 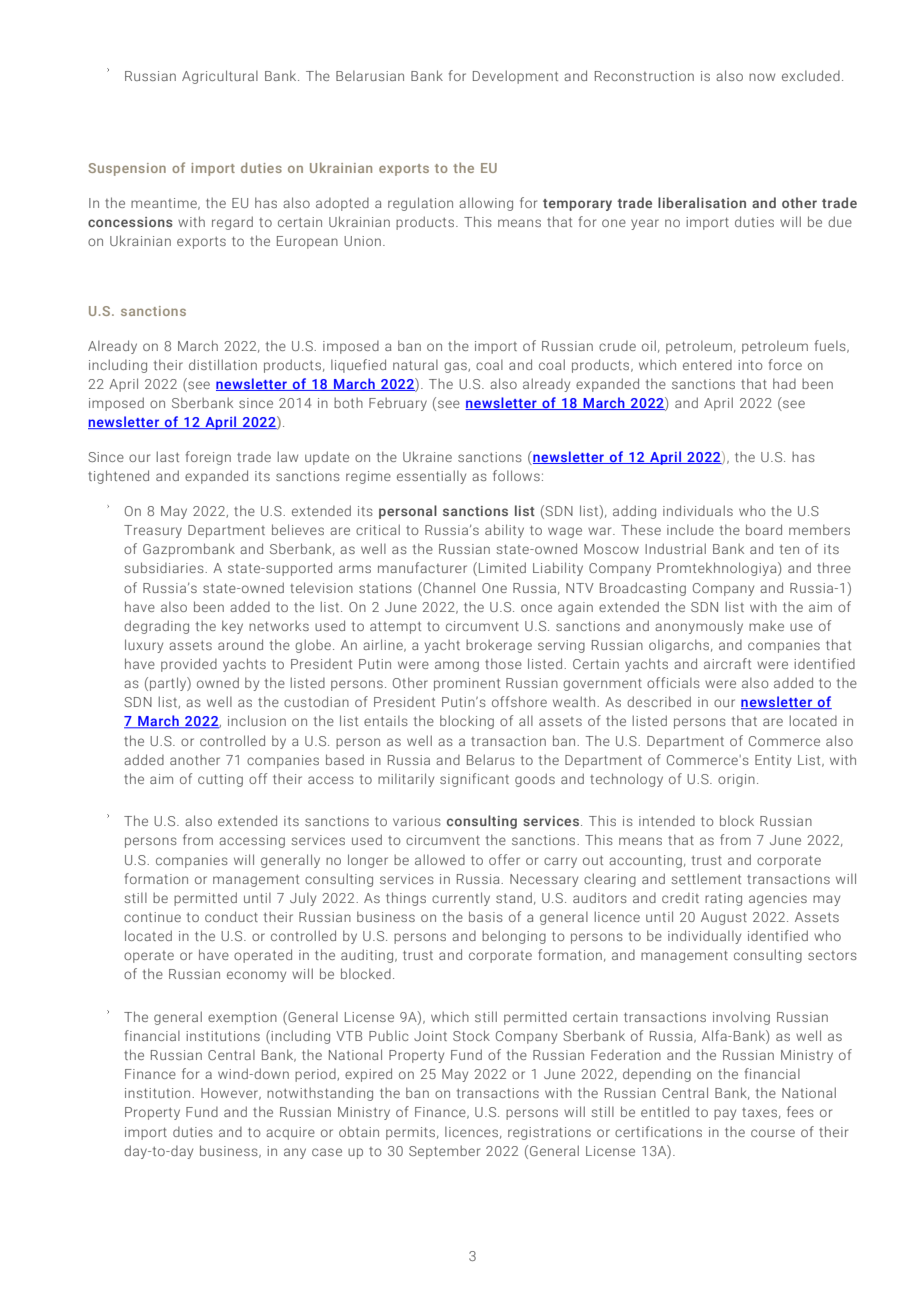 I want to click on now, so click(x=762, y=77).
